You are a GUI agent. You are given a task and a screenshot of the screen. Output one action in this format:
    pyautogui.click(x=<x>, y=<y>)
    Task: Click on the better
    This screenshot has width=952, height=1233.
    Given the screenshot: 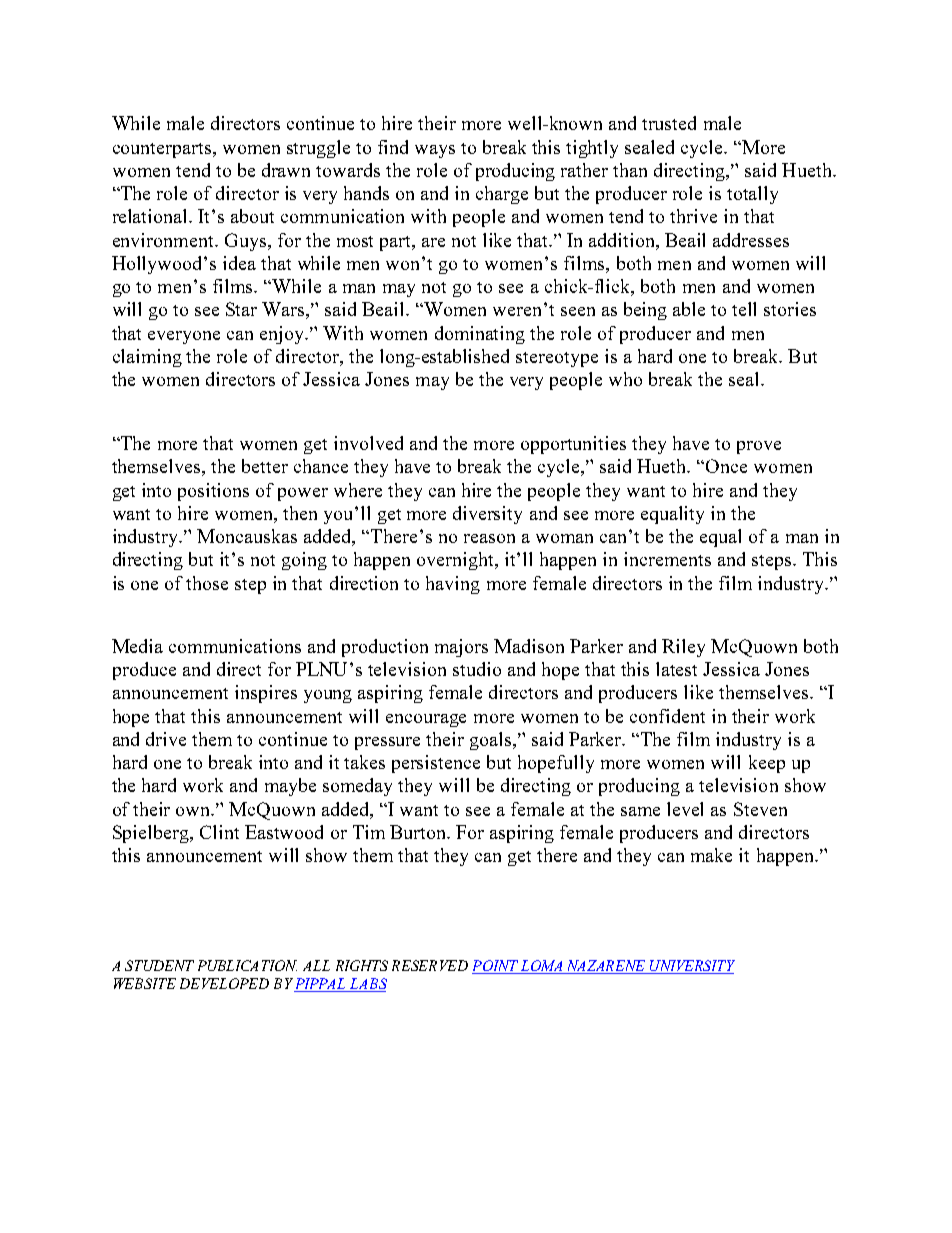 What is the action you would take?
    pyautogui.click(x=265, y=466)
